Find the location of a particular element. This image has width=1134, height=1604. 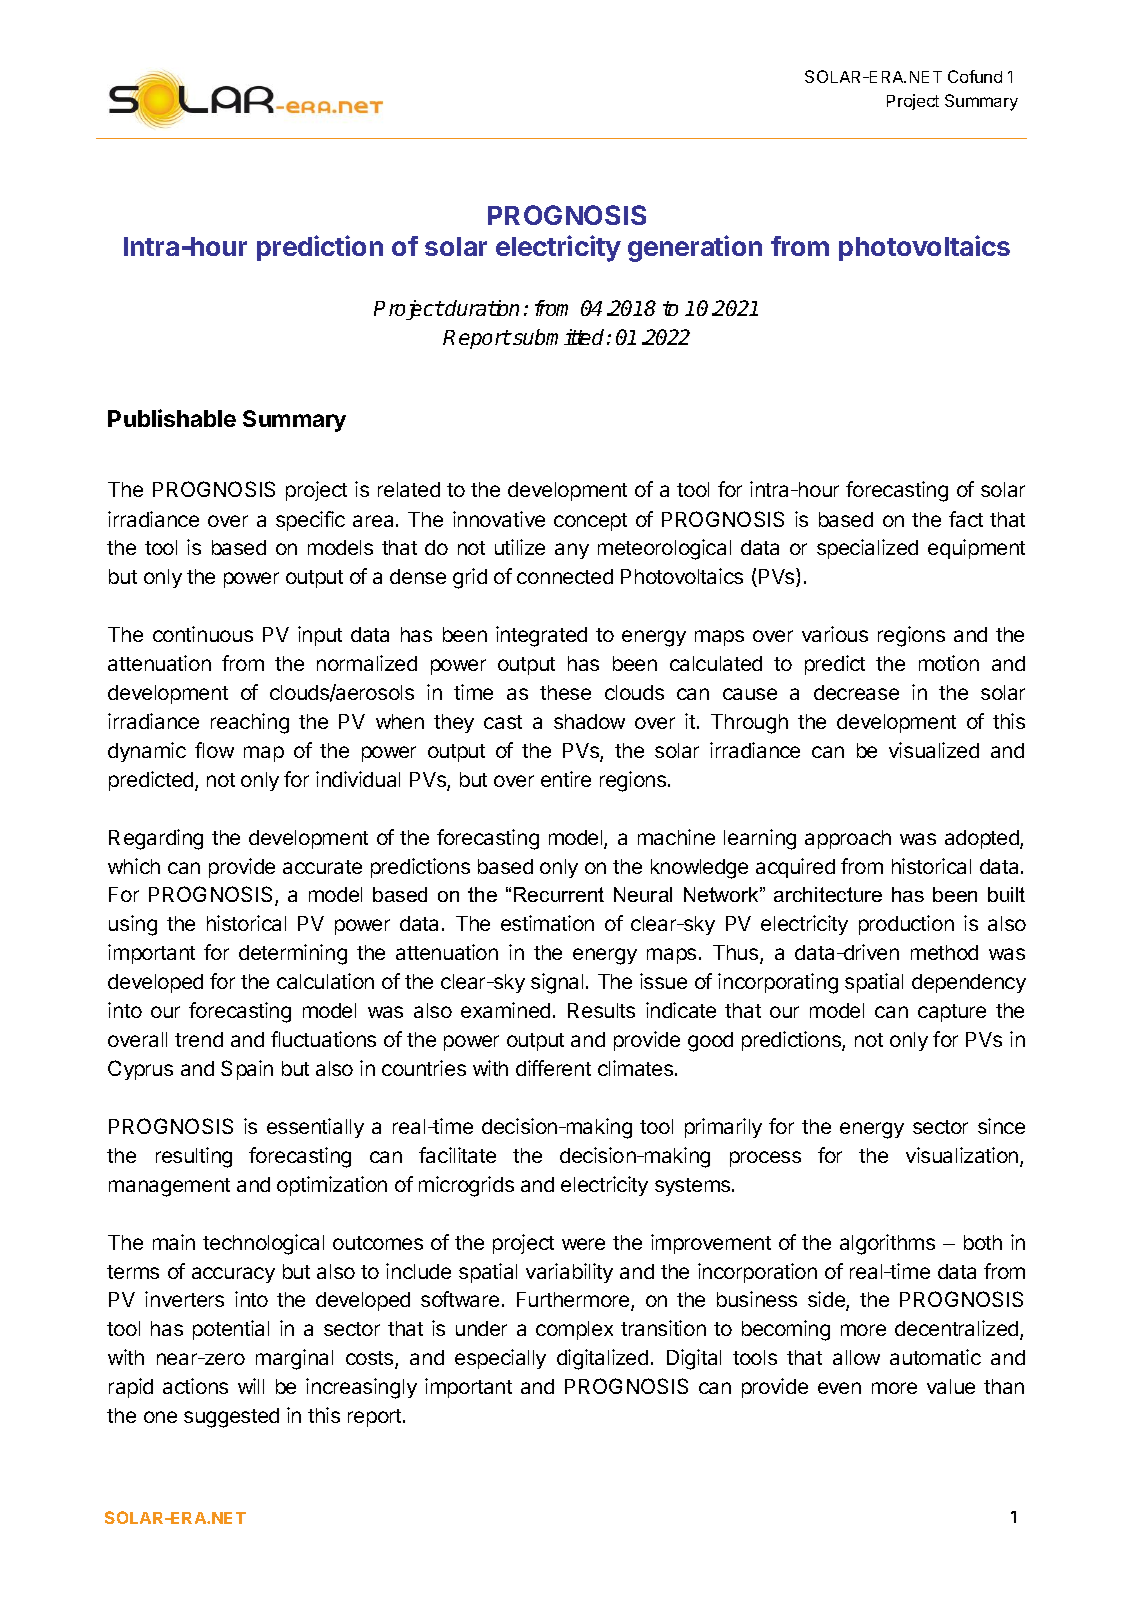

submitted is located at coordinates (559, 337).
